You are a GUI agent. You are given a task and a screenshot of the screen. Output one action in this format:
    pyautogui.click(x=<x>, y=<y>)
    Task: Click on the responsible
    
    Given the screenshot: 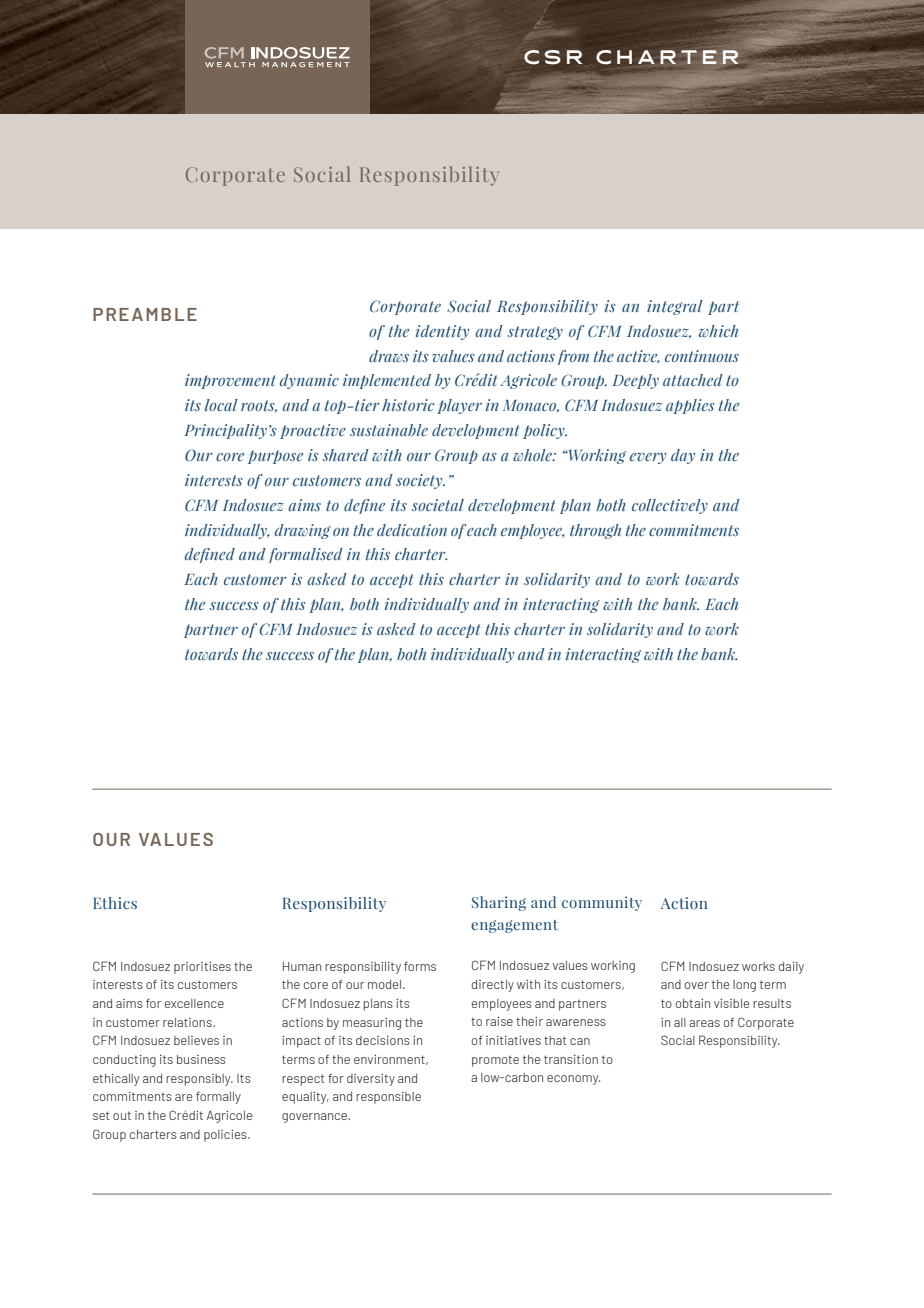 What is the action you would take?
    pyautogui.click(x=388, y=1098)
